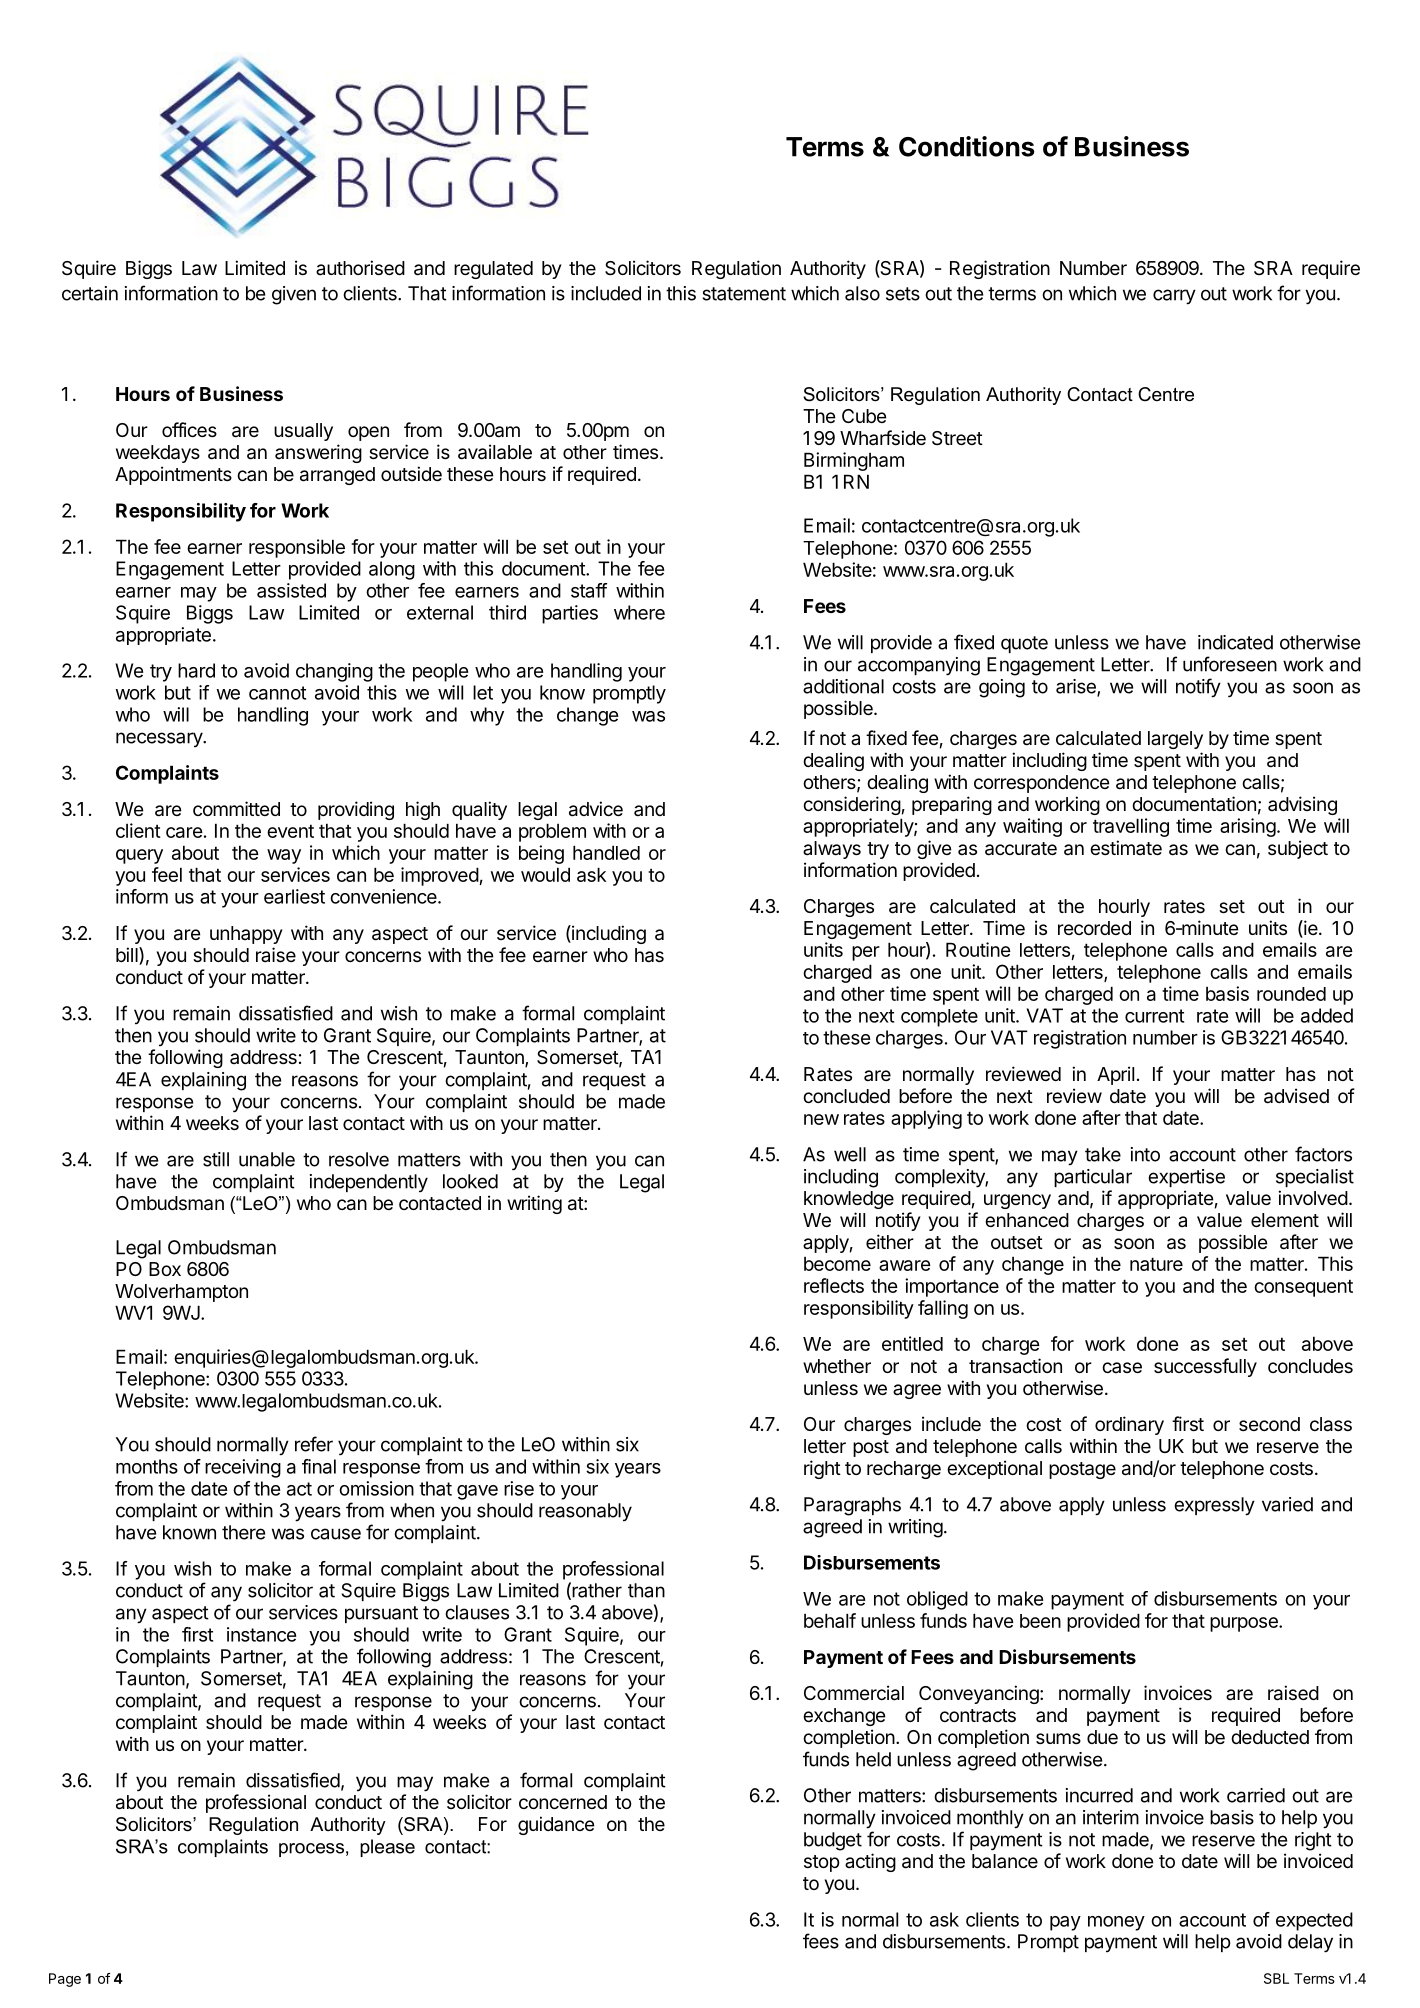  Describe the element at coordinates (311, 1850) in the page. I see `process` at that location.
